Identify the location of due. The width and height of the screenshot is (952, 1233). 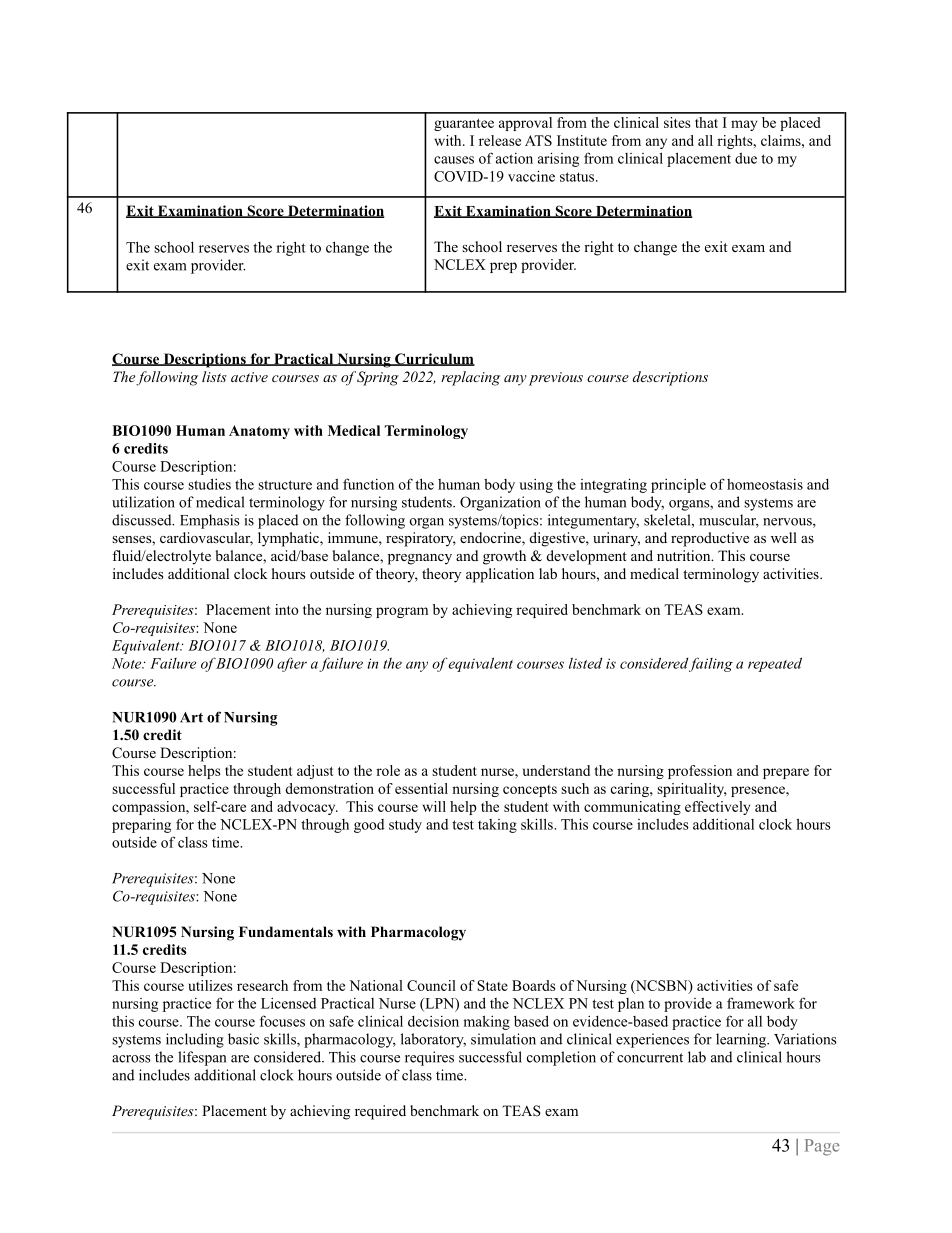
(746, 158).
